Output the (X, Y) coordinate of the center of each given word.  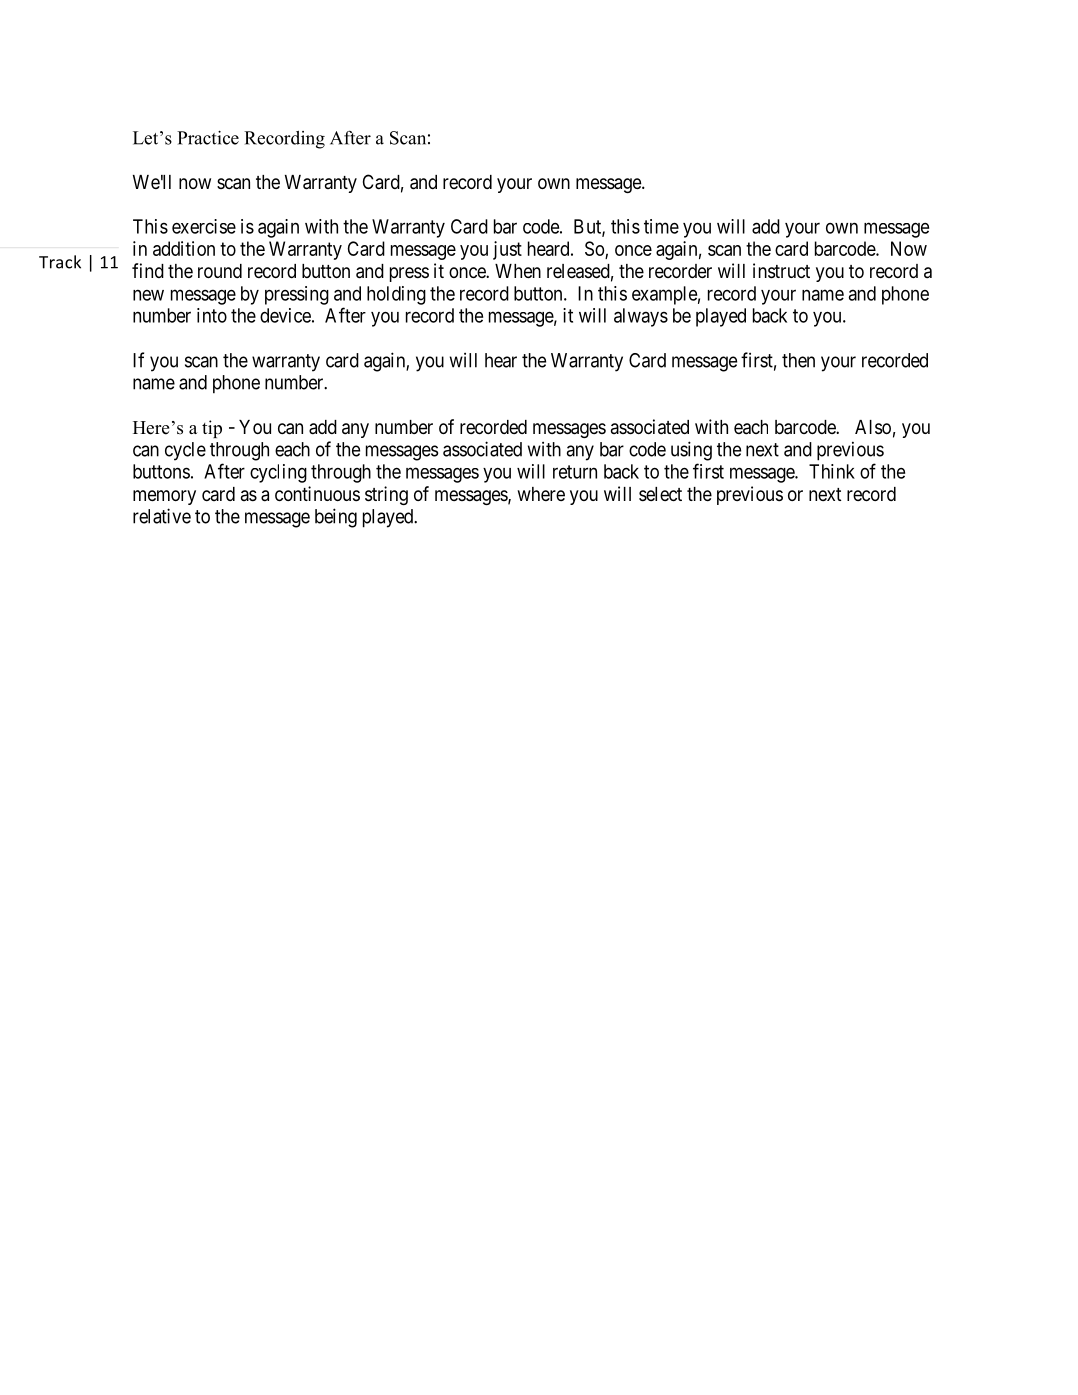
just (507, 250)
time (661, 226)
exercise (204, 226)
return (575, 472)
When (518, 271)
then (798, 360)
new (148, 295)
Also (873, 427)
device (285, 315)
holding (396, 295)
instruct (781, 271)
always (641, 317)
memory (164, 497)
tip (212, 429)
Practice (208, 137)
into (212, 315)
